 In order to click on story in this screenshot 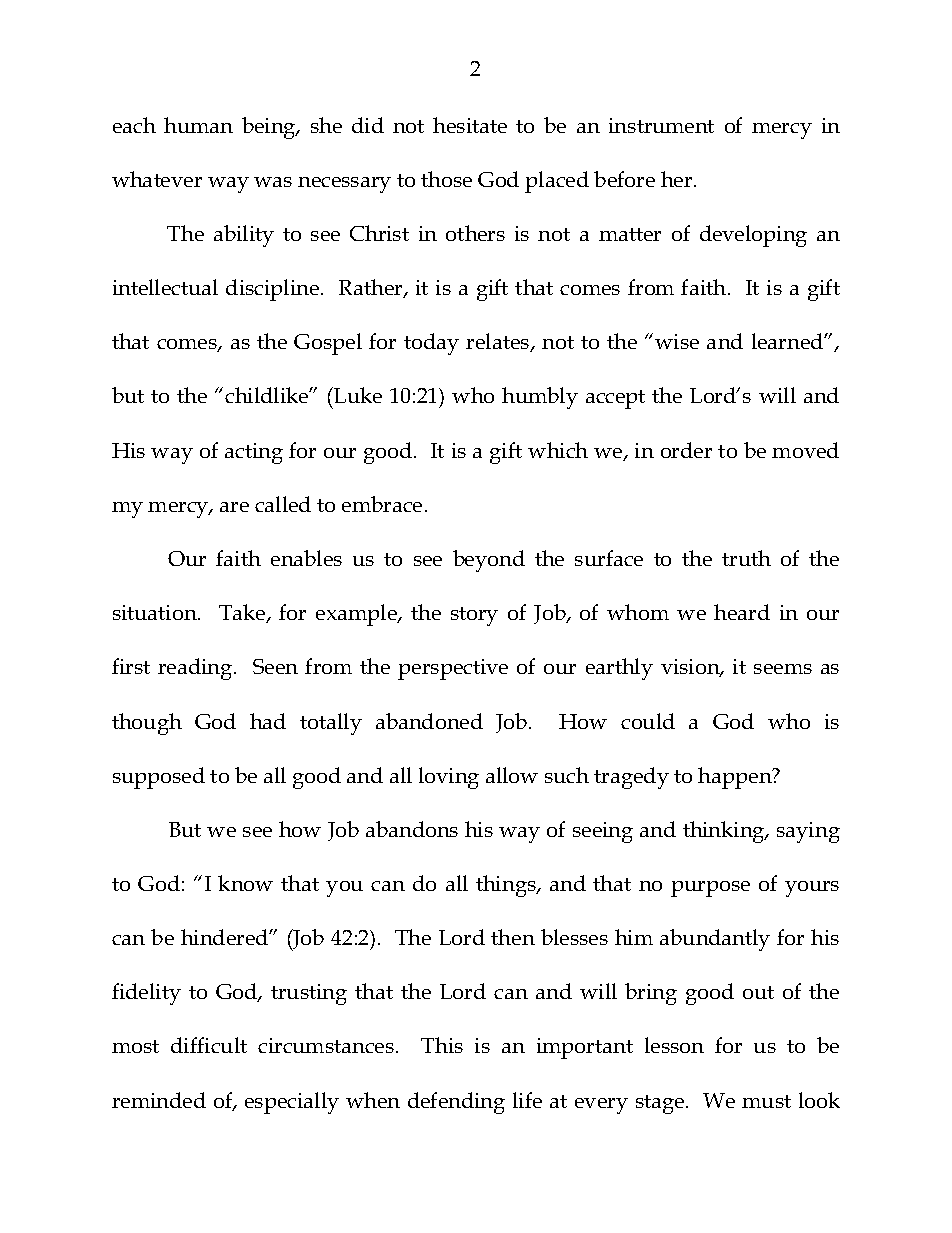, I will do `click(474, 616)`.
